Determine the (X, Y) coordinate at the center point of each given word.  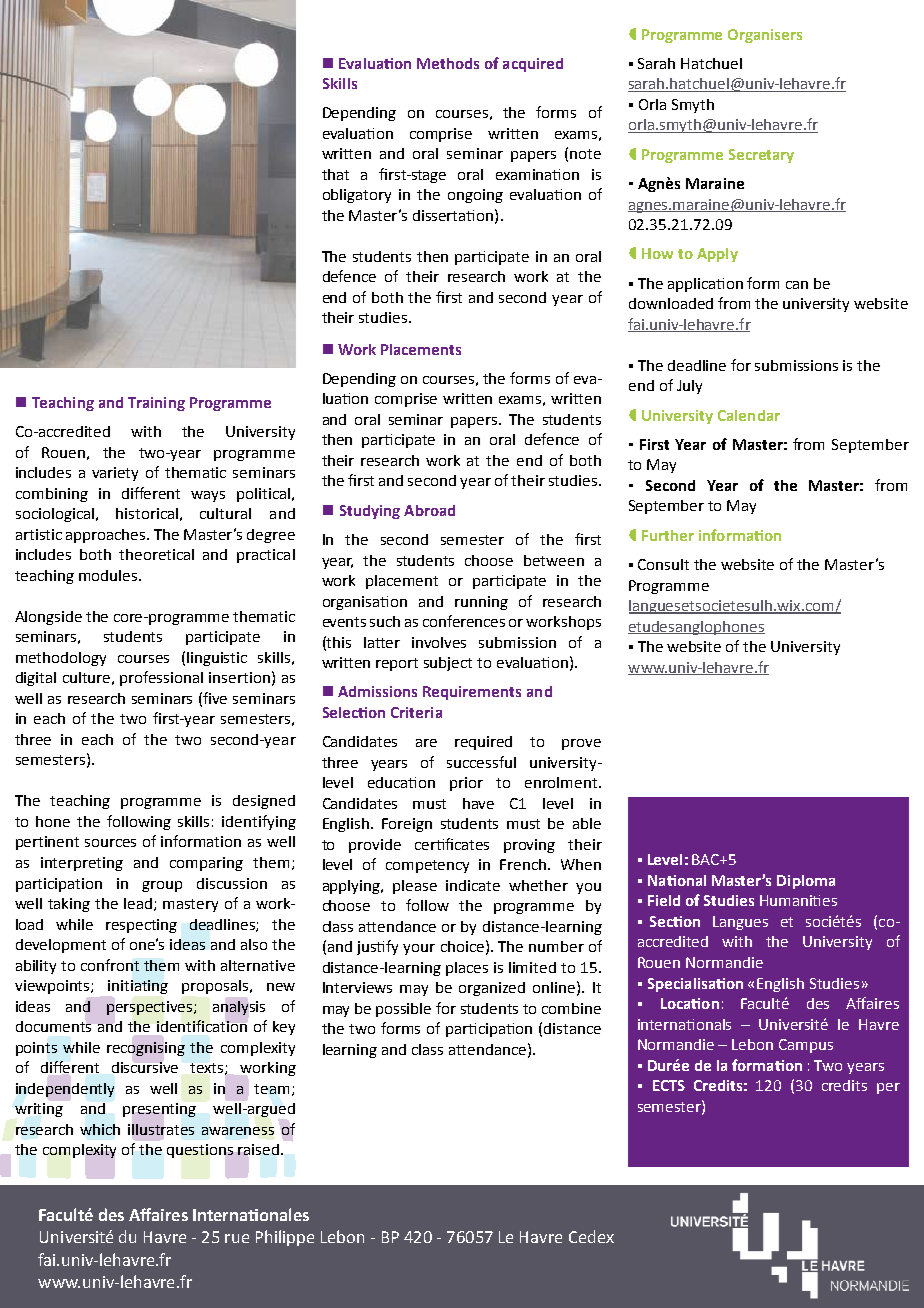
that (335, 174)
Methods (448, 63)
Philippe (285, 1238)
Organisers (765, 36)
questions (200, 1151)
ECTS (669, 1085)
